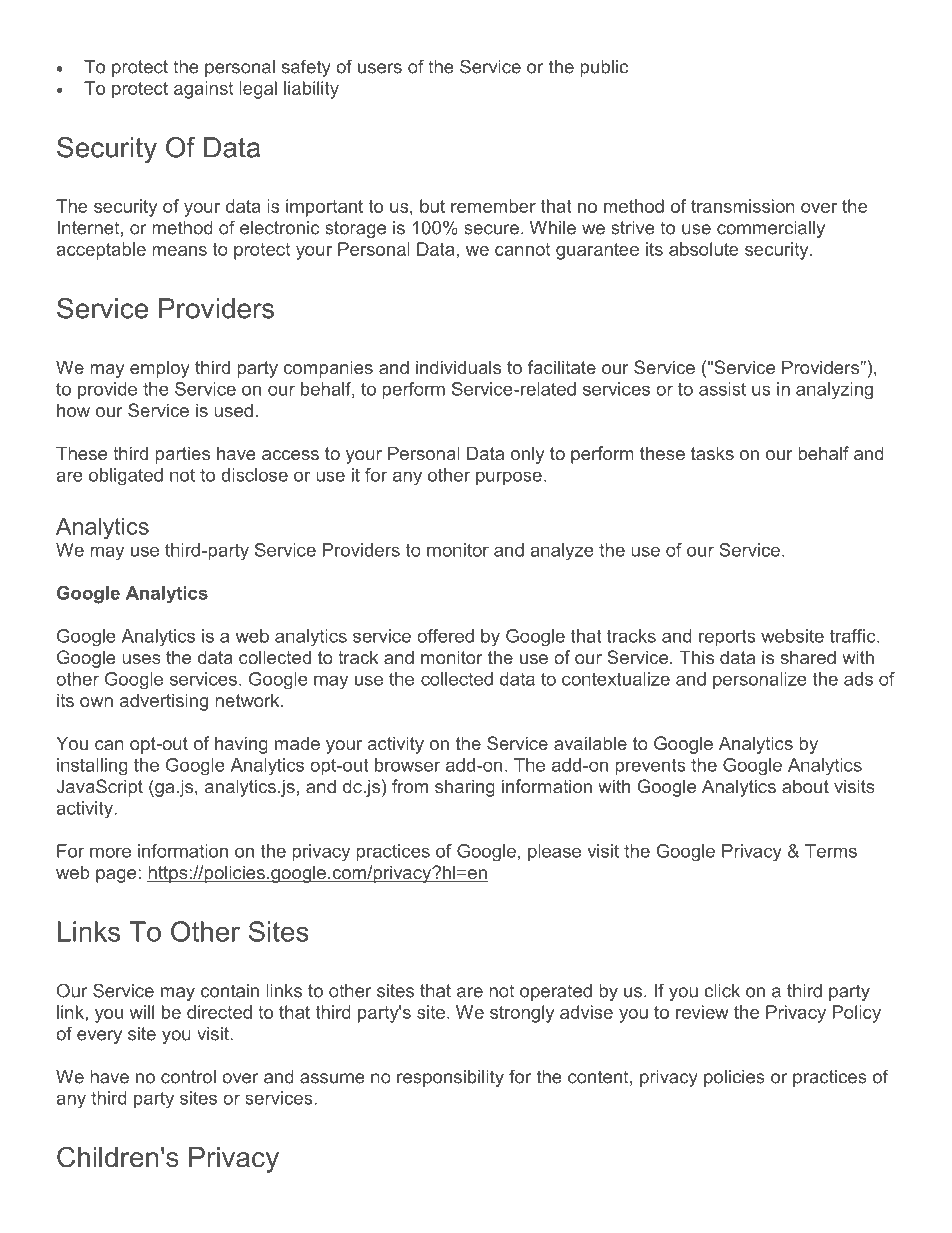 This page has height=1233, width=952. I want to click on sharing, so click(465, 788).
